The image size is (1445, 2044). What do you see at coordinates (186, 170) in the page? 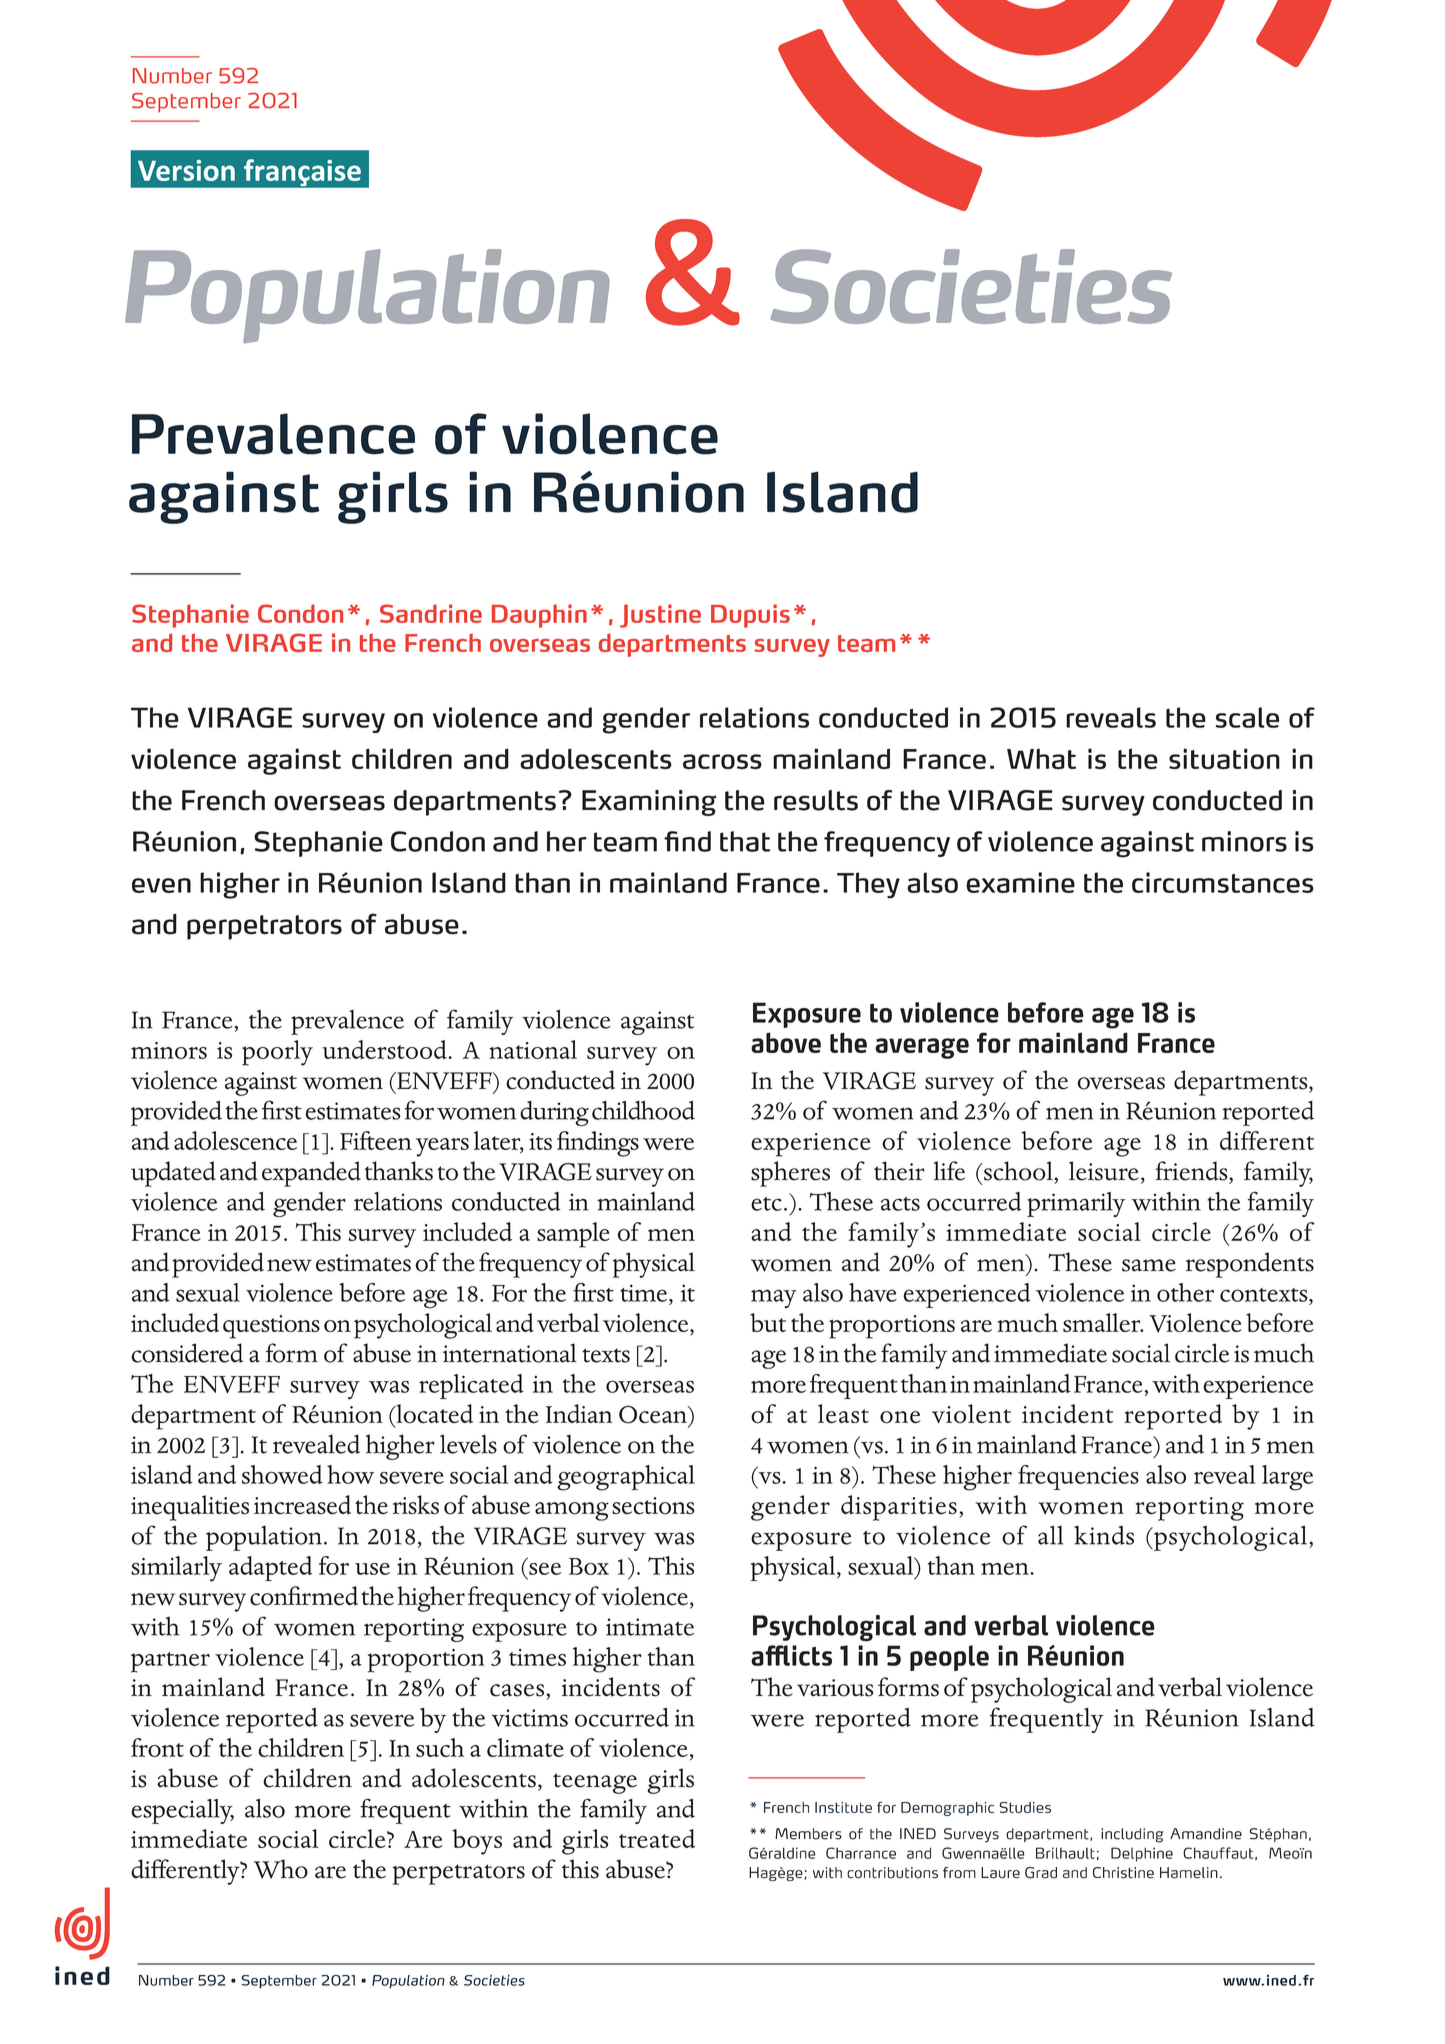
I see `Version` at bounding box center [186, 170].
